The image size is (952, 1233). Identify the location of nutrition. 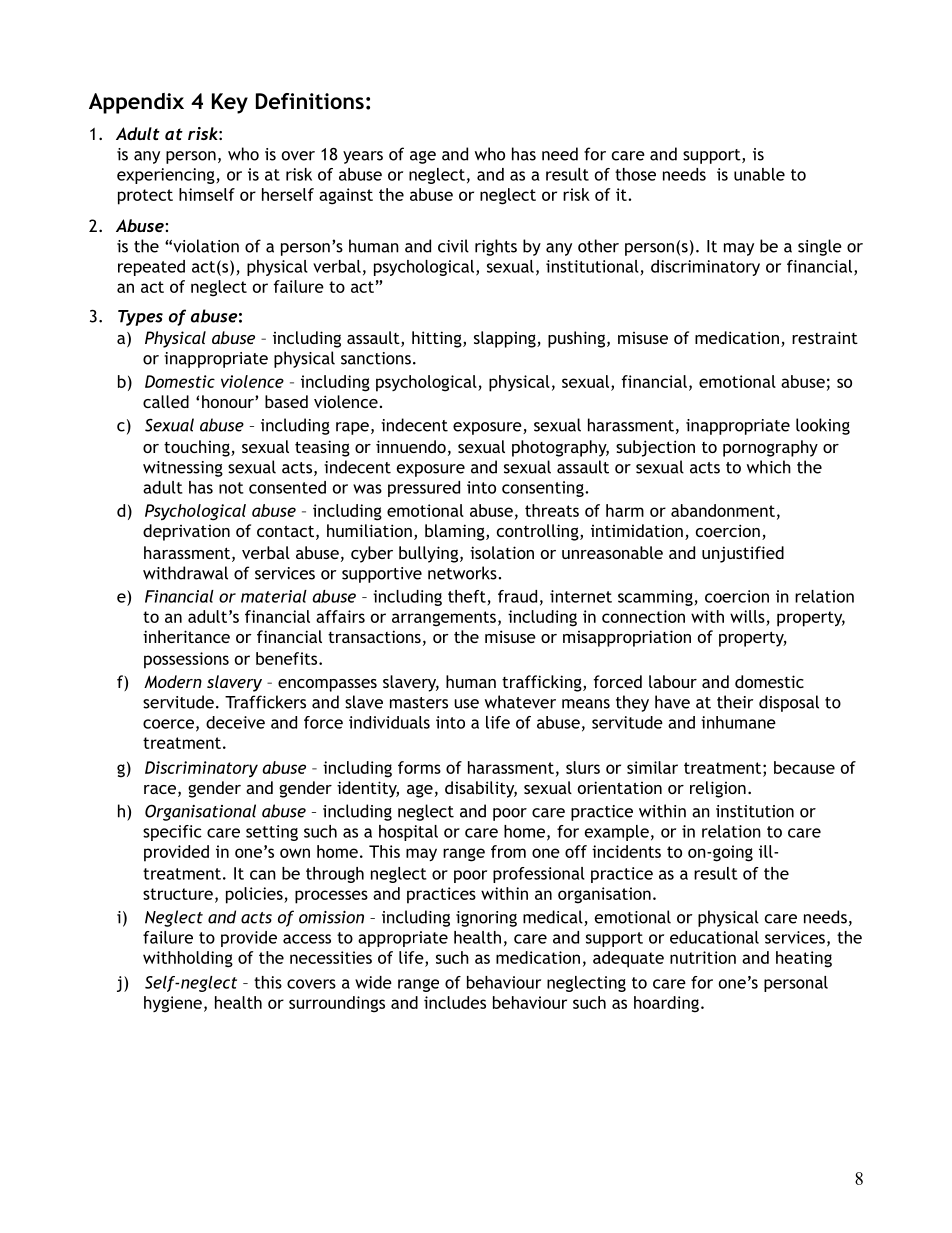
(703, 957).
